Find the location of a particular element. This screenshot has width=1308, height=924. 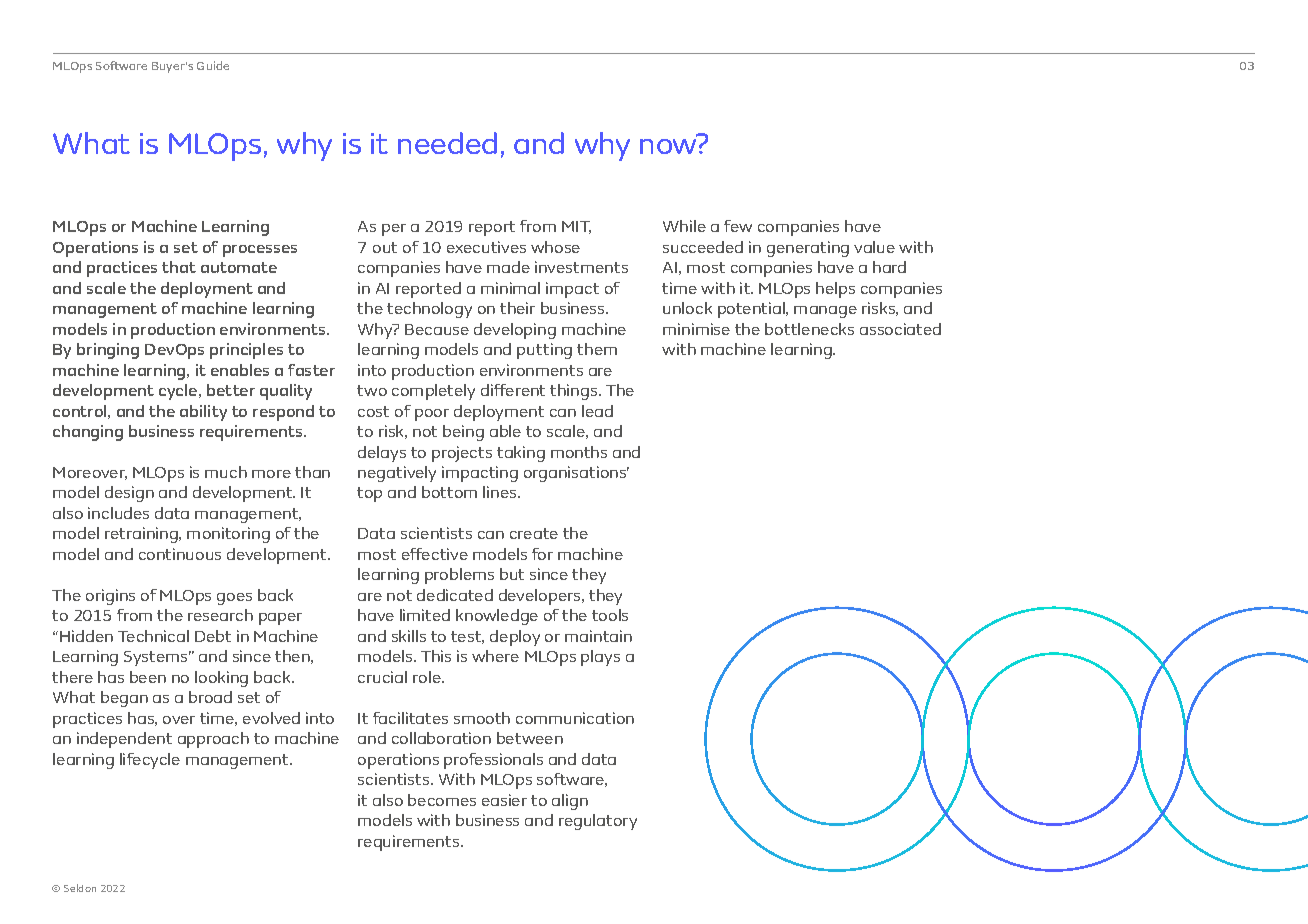

continuous is located at coordinates (180, 554).
